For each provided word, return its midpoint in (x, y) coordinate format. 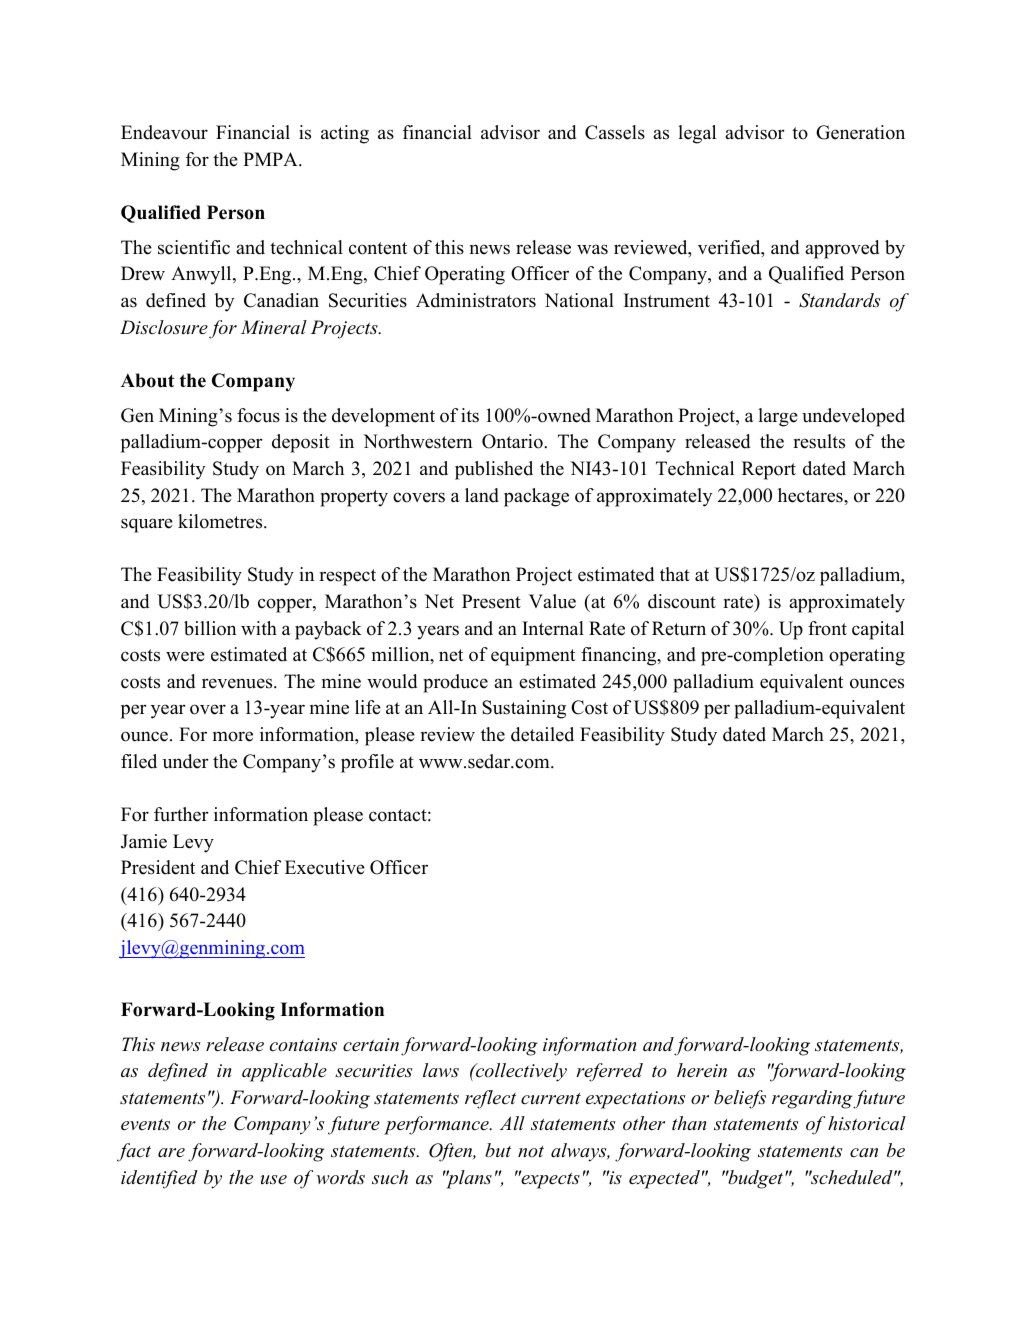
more (233, 736)
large (778, 417)
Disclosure (164, 327)
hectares (811, 495)
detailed (542, 734)
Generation (860, 132)
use (274, 1180)
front (827, 628)
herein (702, 1070)
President (158, 867)
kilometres (221, 521)
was (592, 249)
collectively (520, 1072)
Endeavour (164, 132)
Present (491, 601)
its (470, 415)
